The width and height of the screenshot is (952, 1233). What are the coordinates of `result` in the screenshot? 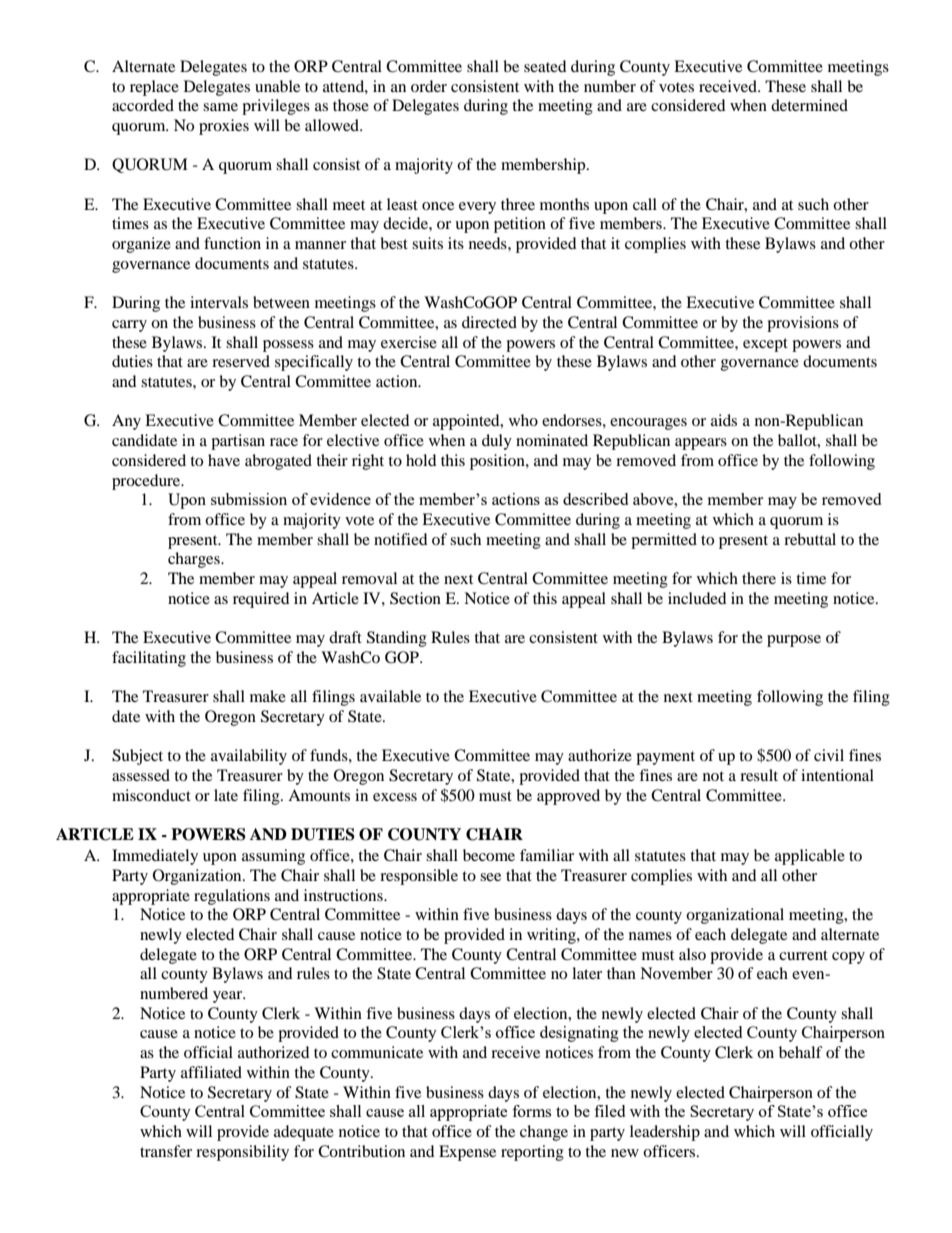 It's located at (759, 775).
